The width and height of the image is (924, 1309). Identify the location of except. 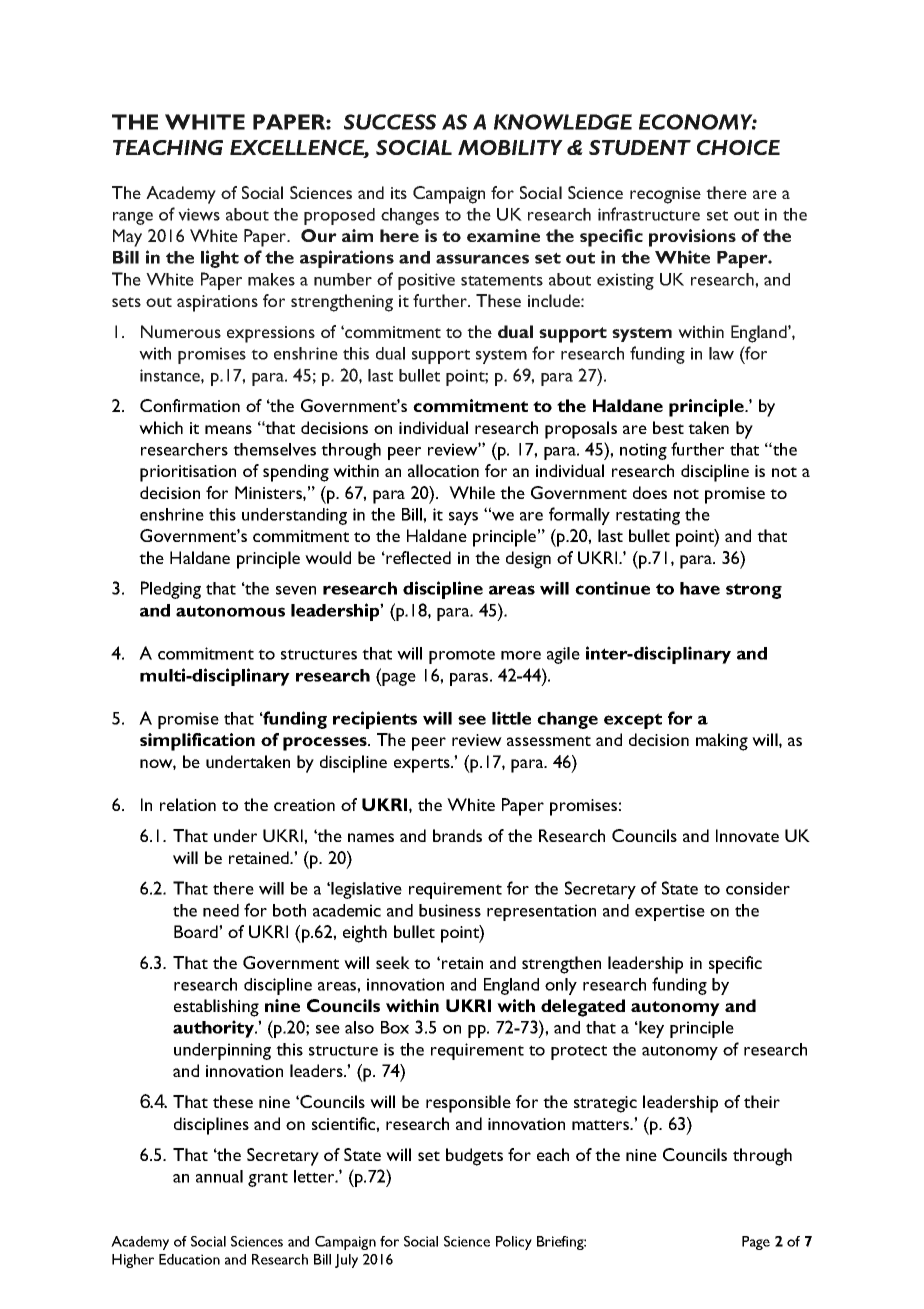
(633, 721).
